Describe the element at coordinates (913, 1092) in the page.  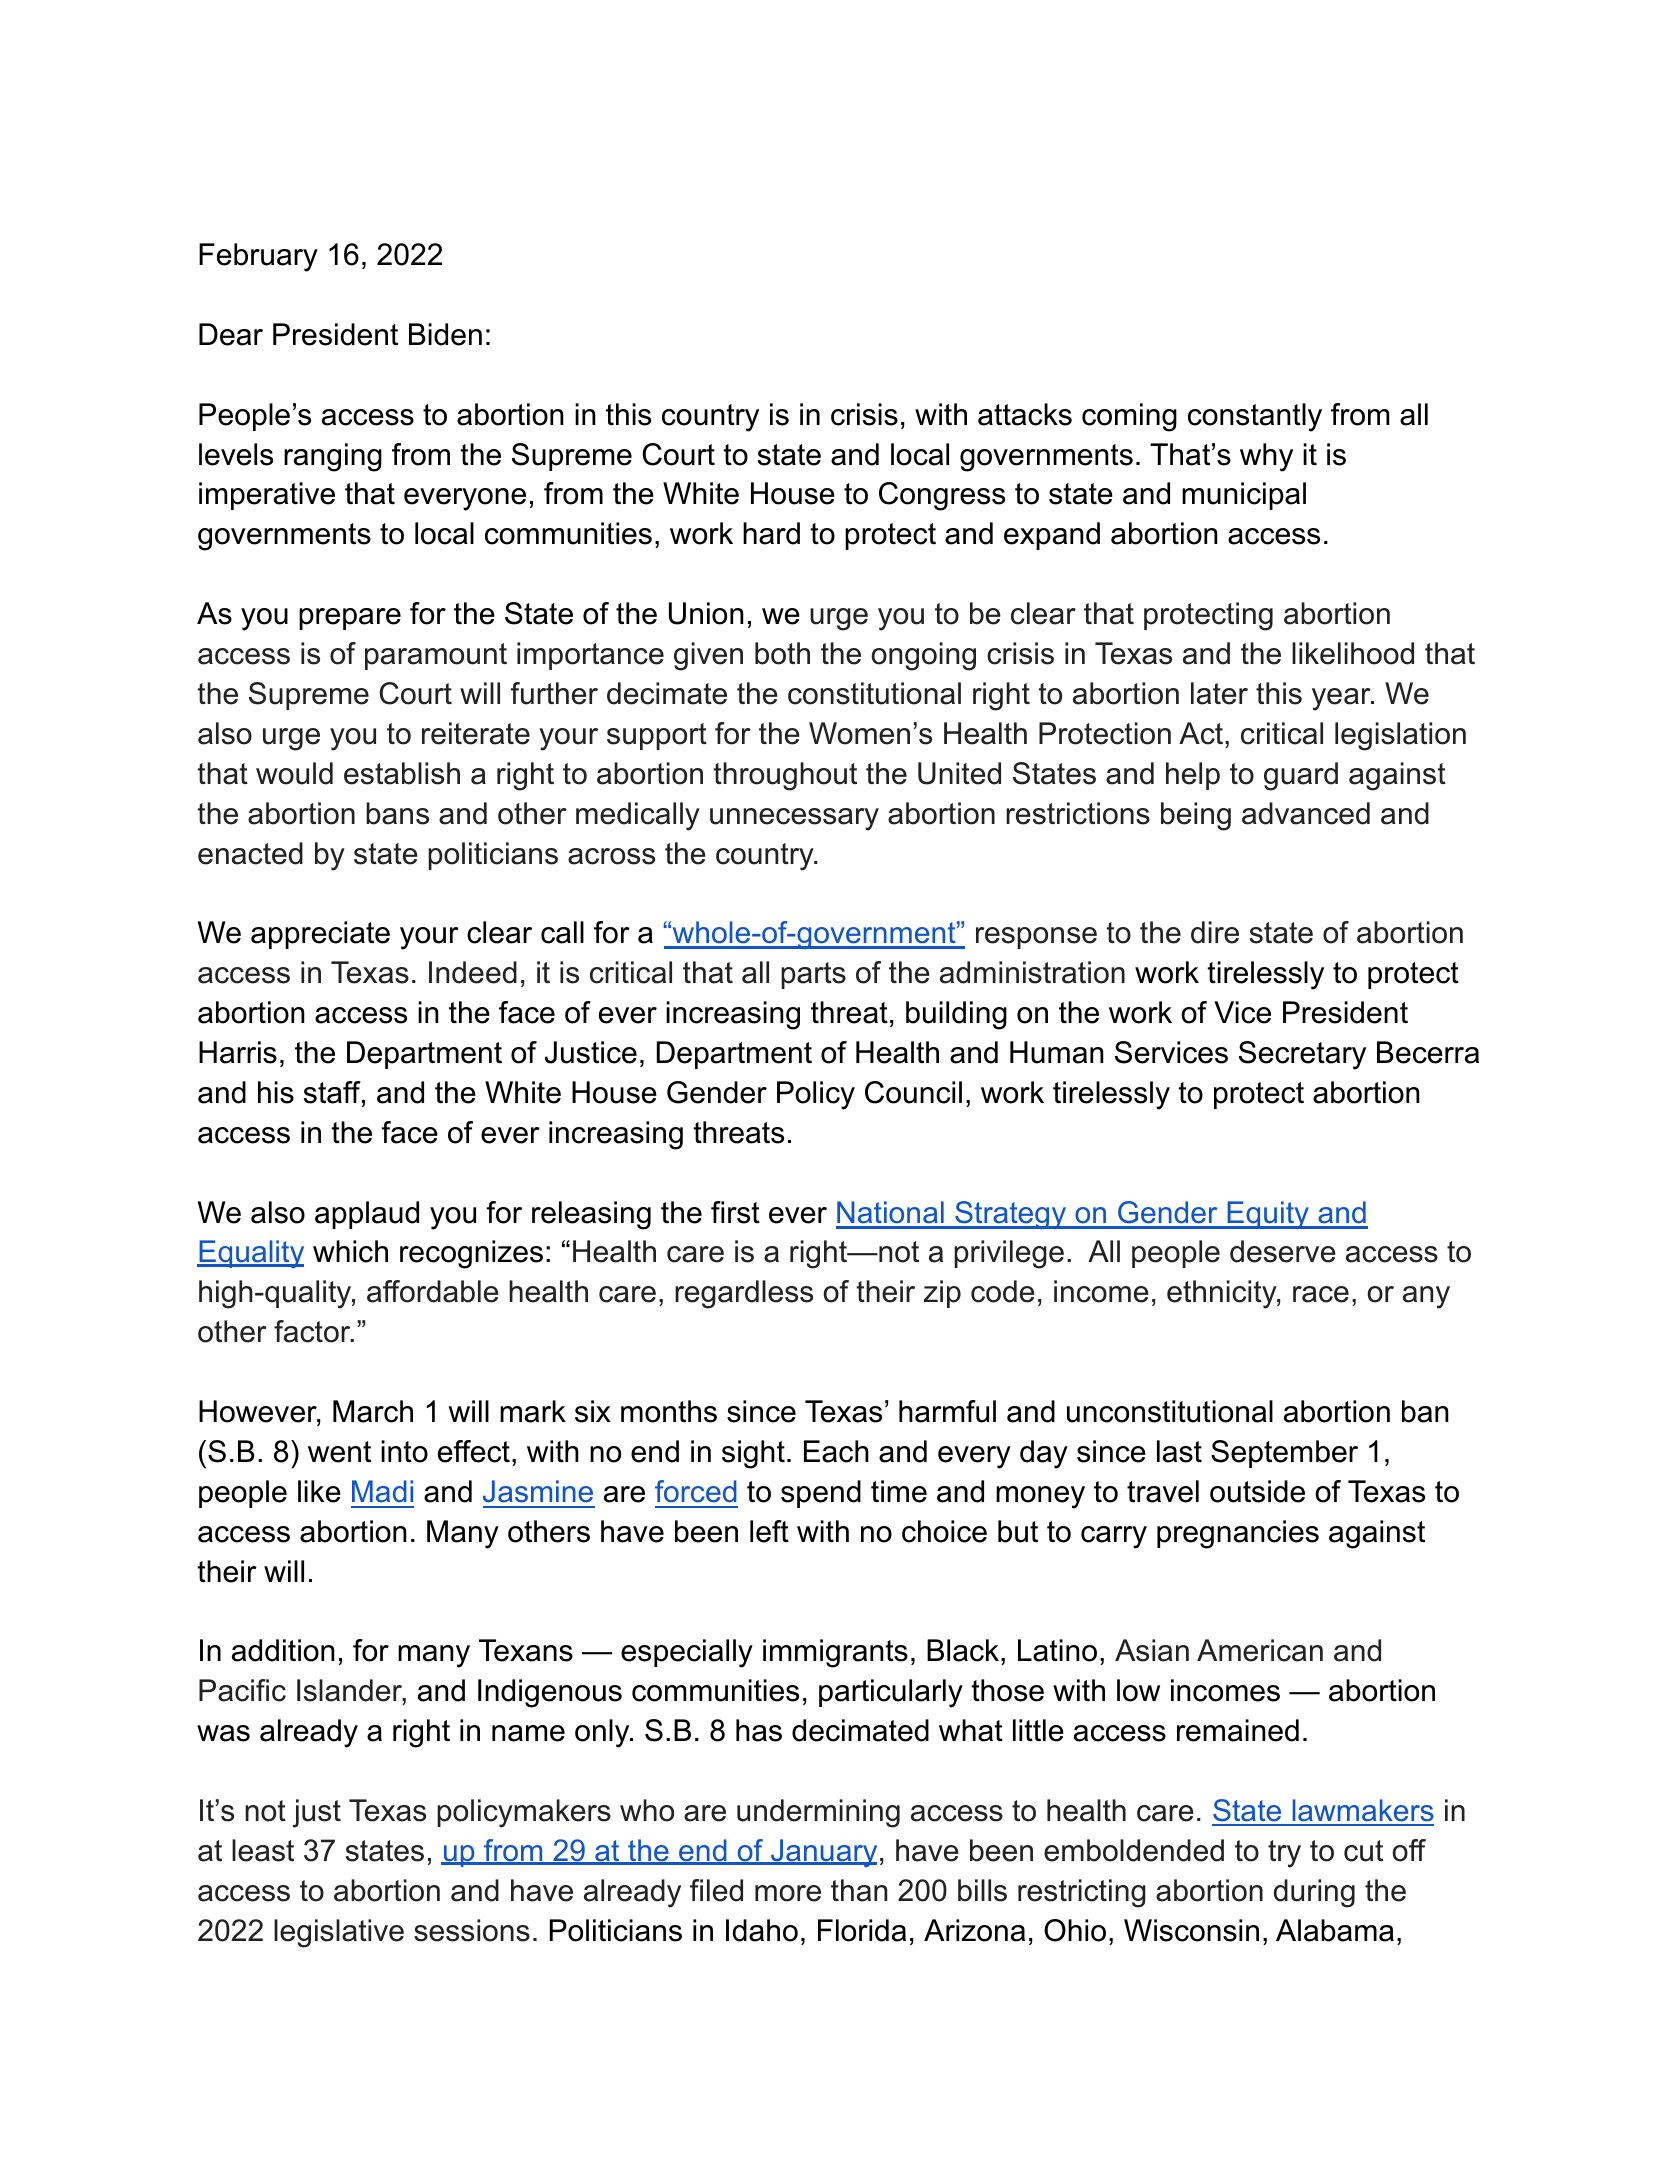
I see `Council` at that location.
